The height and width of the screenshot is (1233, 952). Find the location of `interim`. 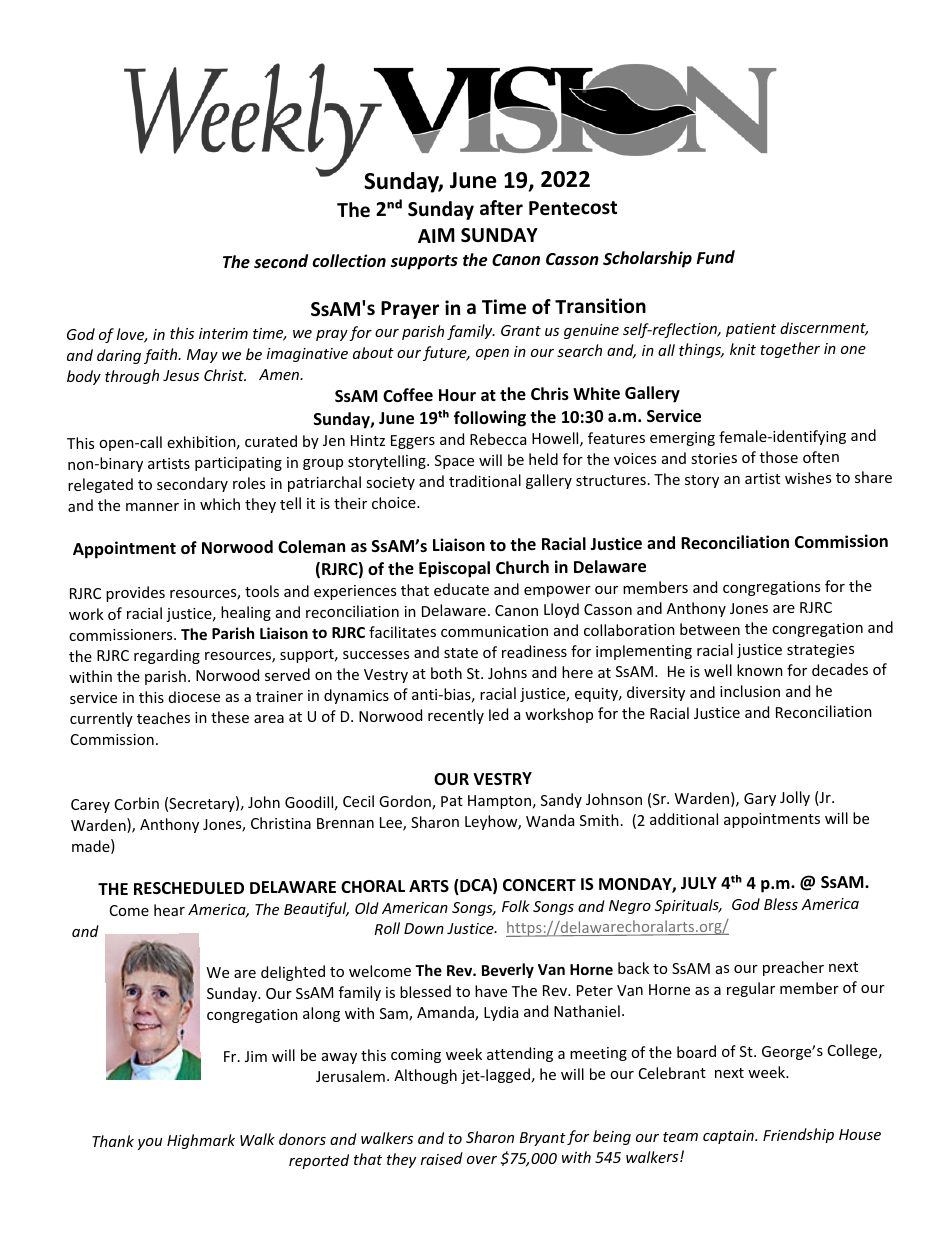

interim is located at coordinates (223, 333).
